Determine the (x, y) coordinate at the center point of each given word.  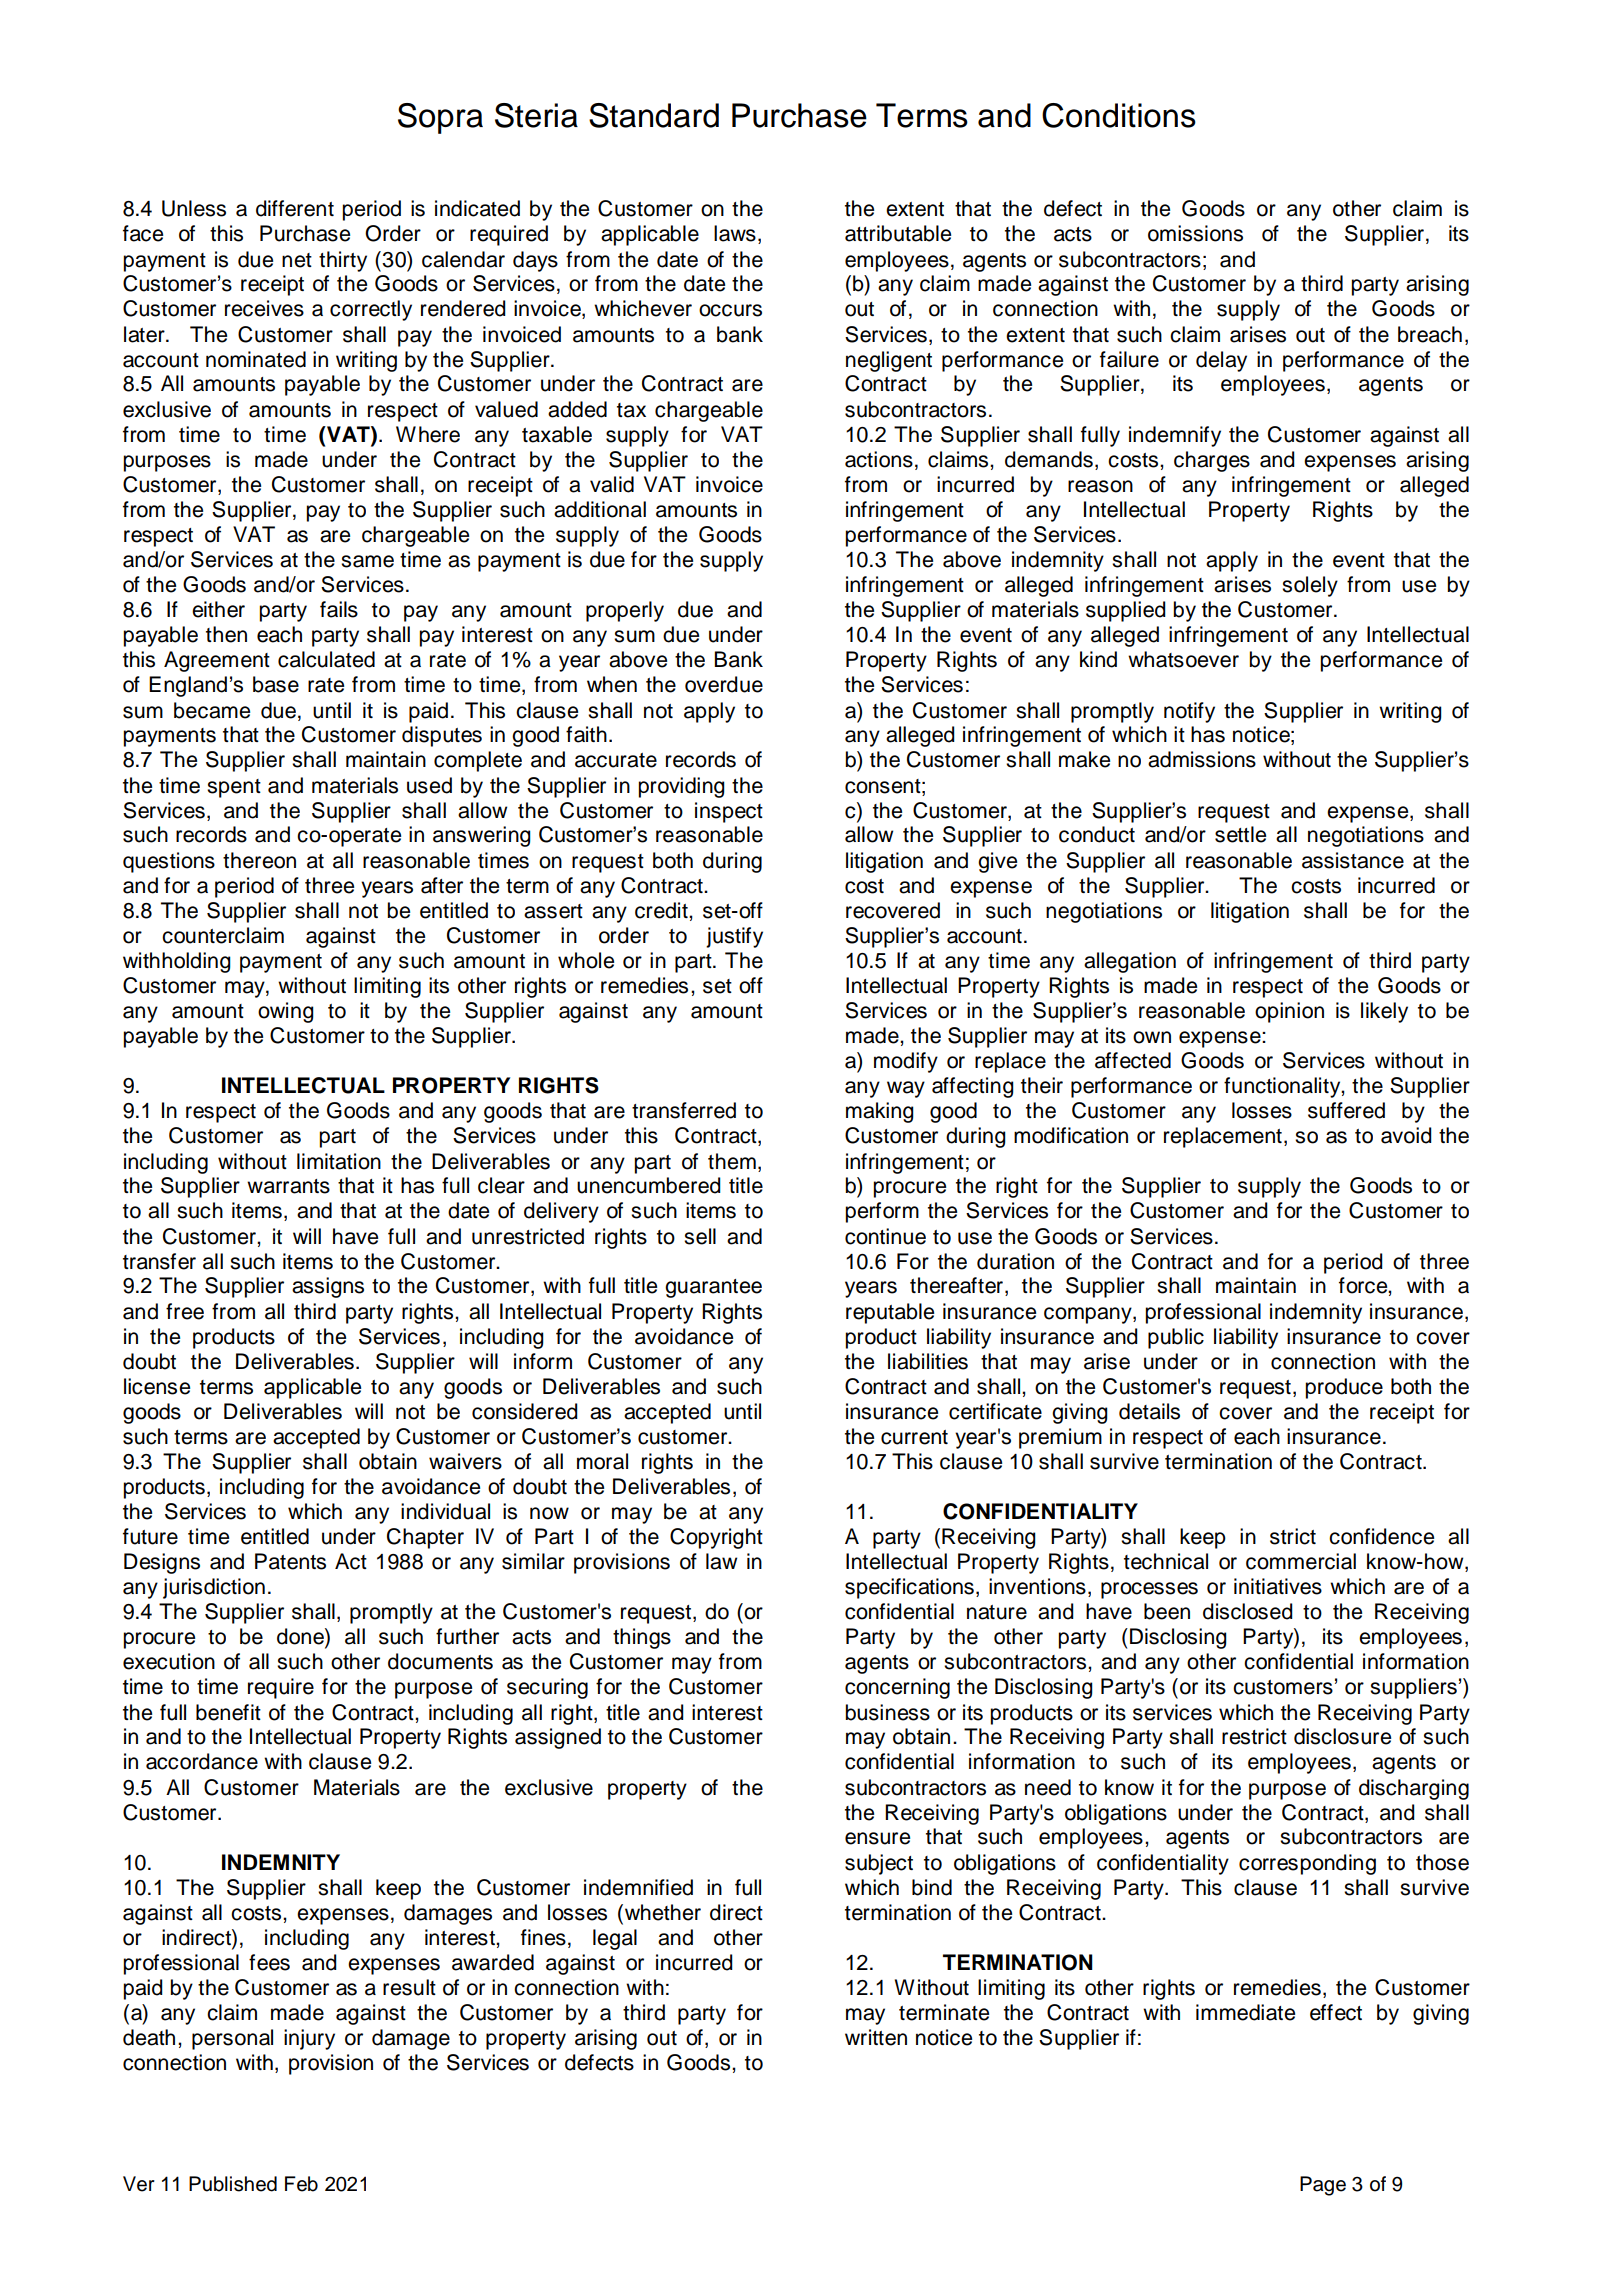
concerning (897, 1688)
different (295, 208)
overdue (724, 684)
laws (735, 233)
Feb (301, 2184)
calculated (326, 659)
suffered (1346, 1110)
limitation (339, 1161)
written (876, 2037)
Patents (290, 1561)
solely (1310, 586)
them (732, 1161)
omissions (1195, 233)
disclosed (1248, 1611)
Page (1323, 2186)
